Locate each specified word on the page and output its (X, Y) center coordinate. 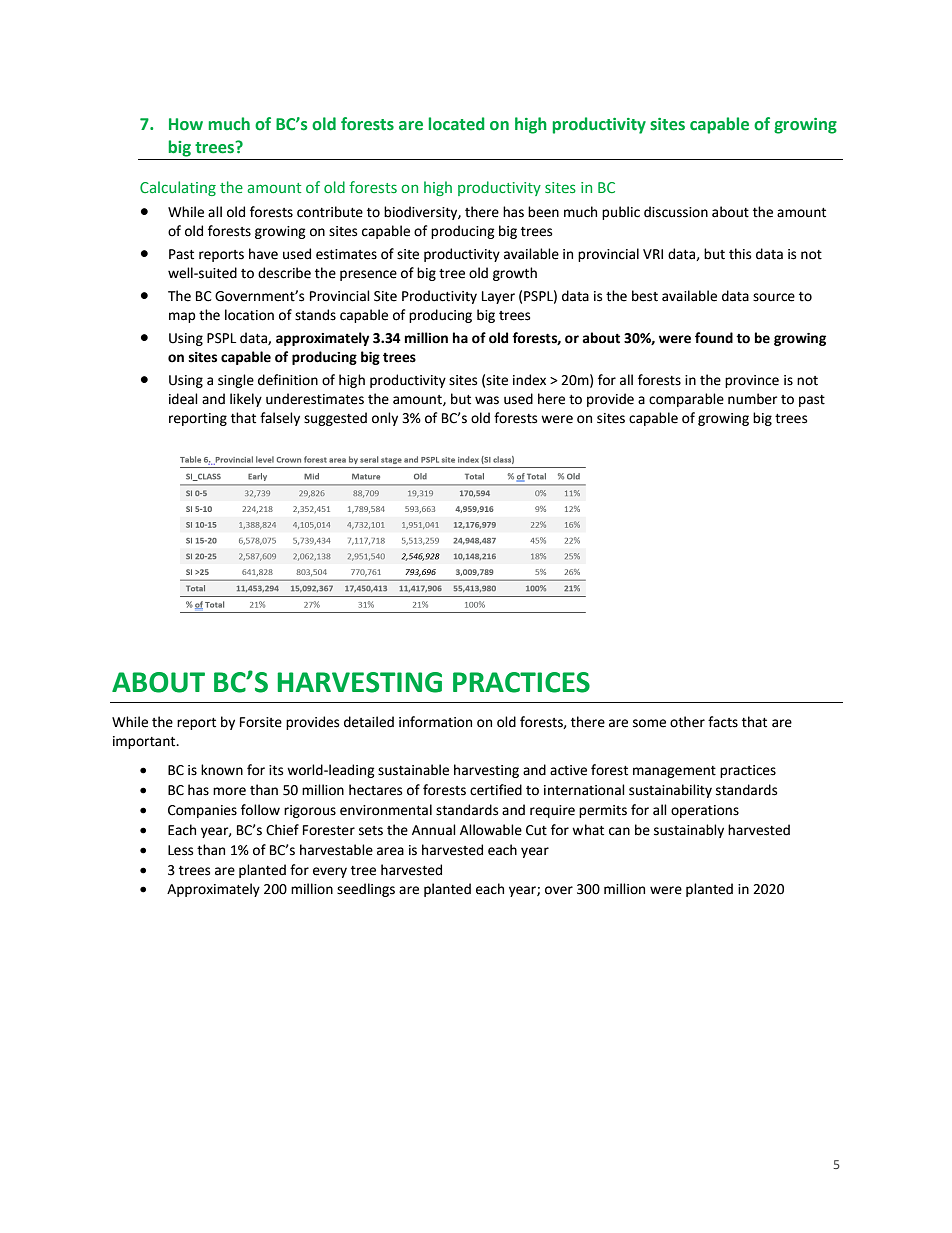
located (456, 124)
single (236, 381)
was (487, 400)
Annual (434, 830)
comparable (686, 400)
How (186, 124)
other (687, 722)
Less (180, 850)
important (145, 742)
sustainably (689, 831)
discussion (676, 212)
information (435, 722)
